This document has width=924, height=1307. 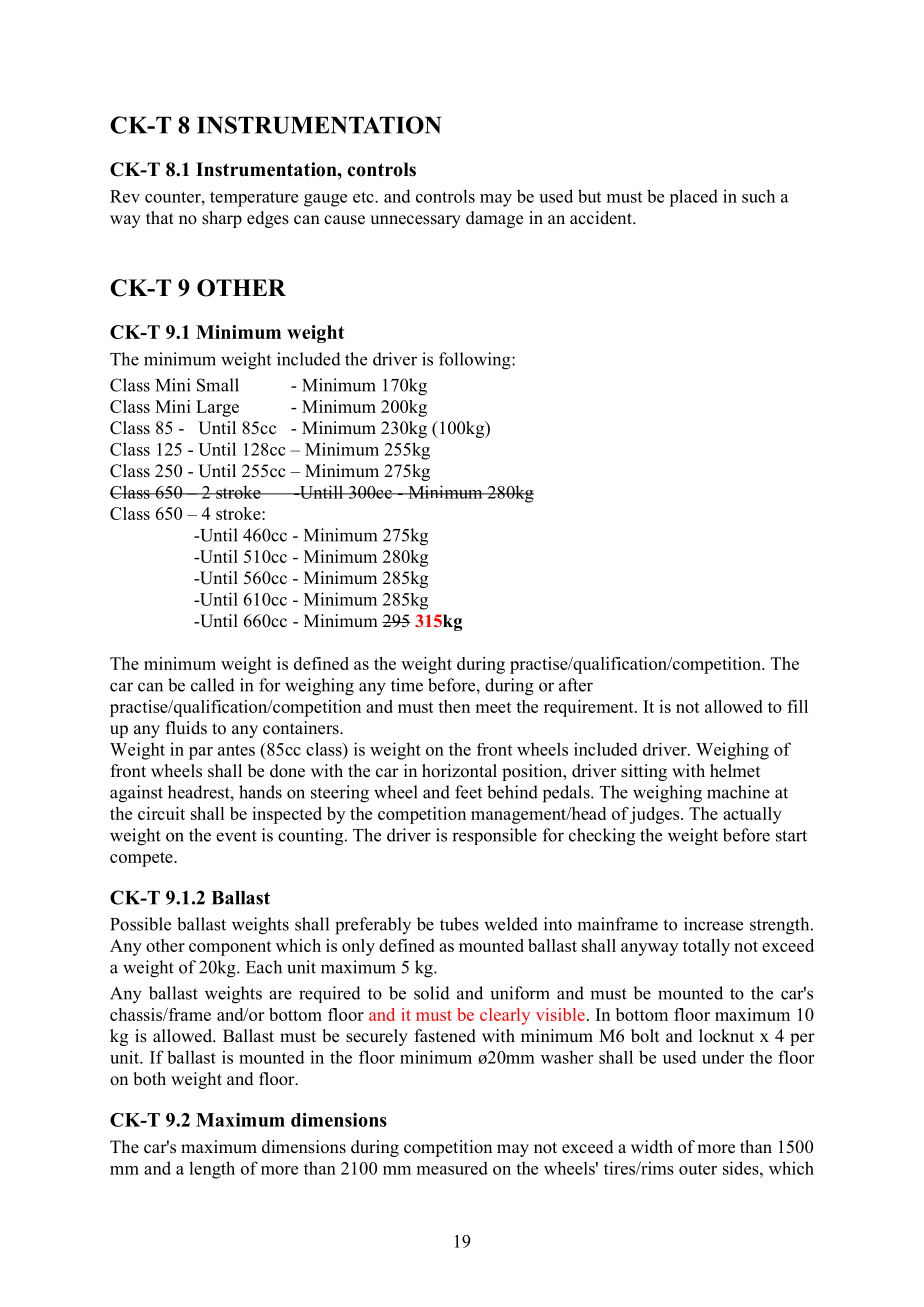 What do you see at coordinates (698, 1169) in the document?
I see `outer` at bounding box center [698, 1169].
